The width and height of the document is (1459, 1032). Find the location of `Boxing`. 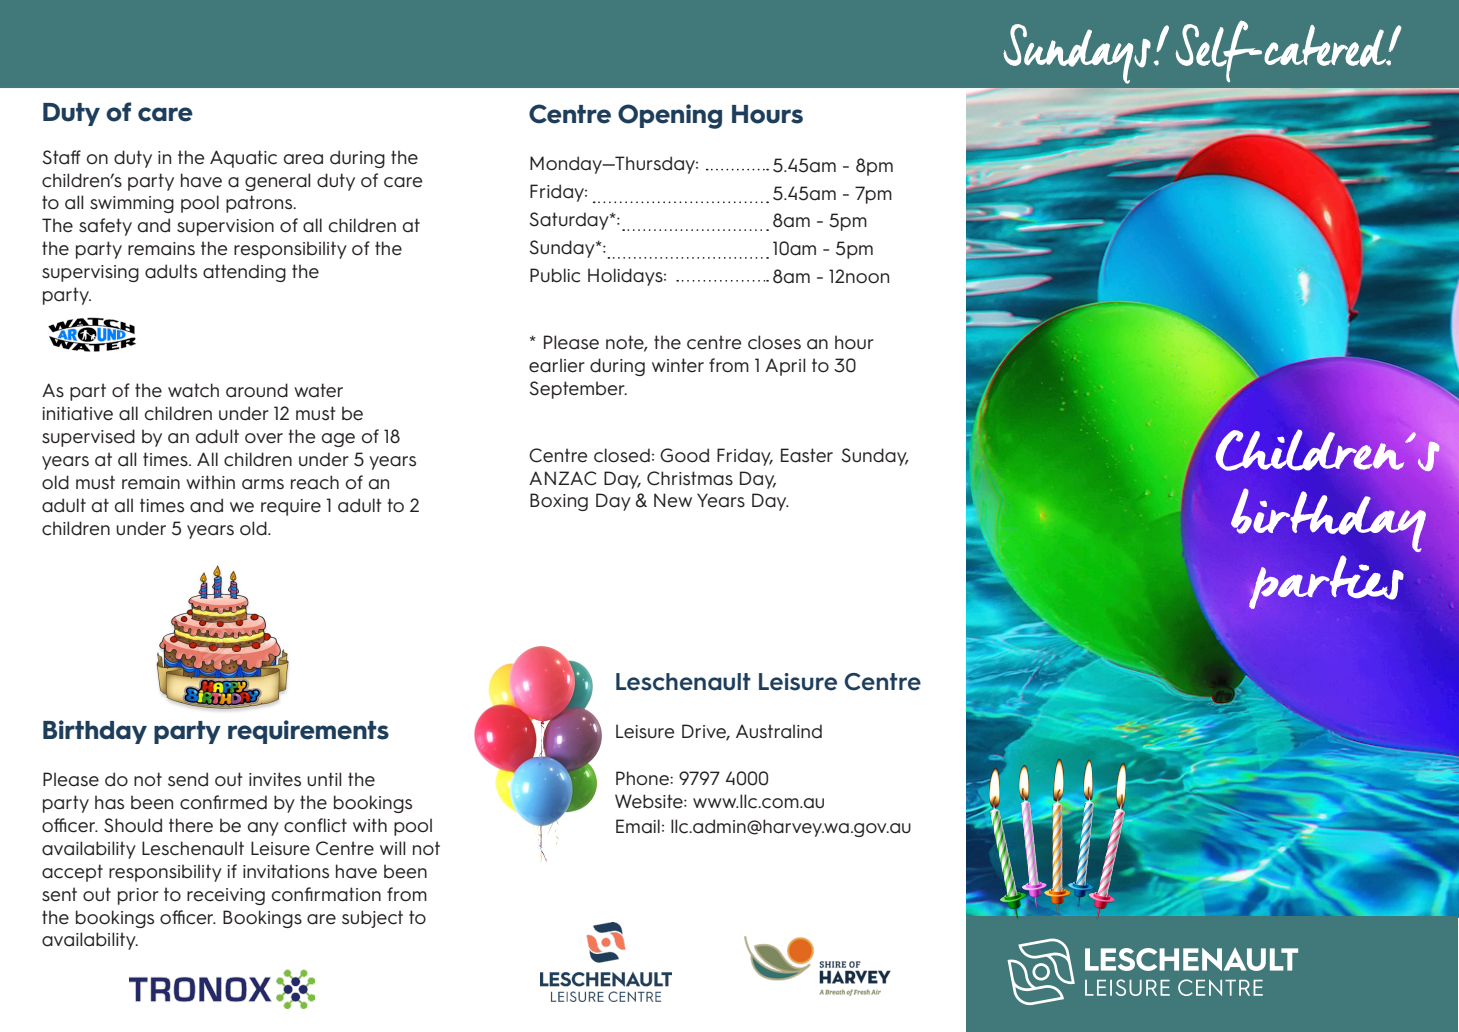

Boxing is located at coordinates (559, 502).
